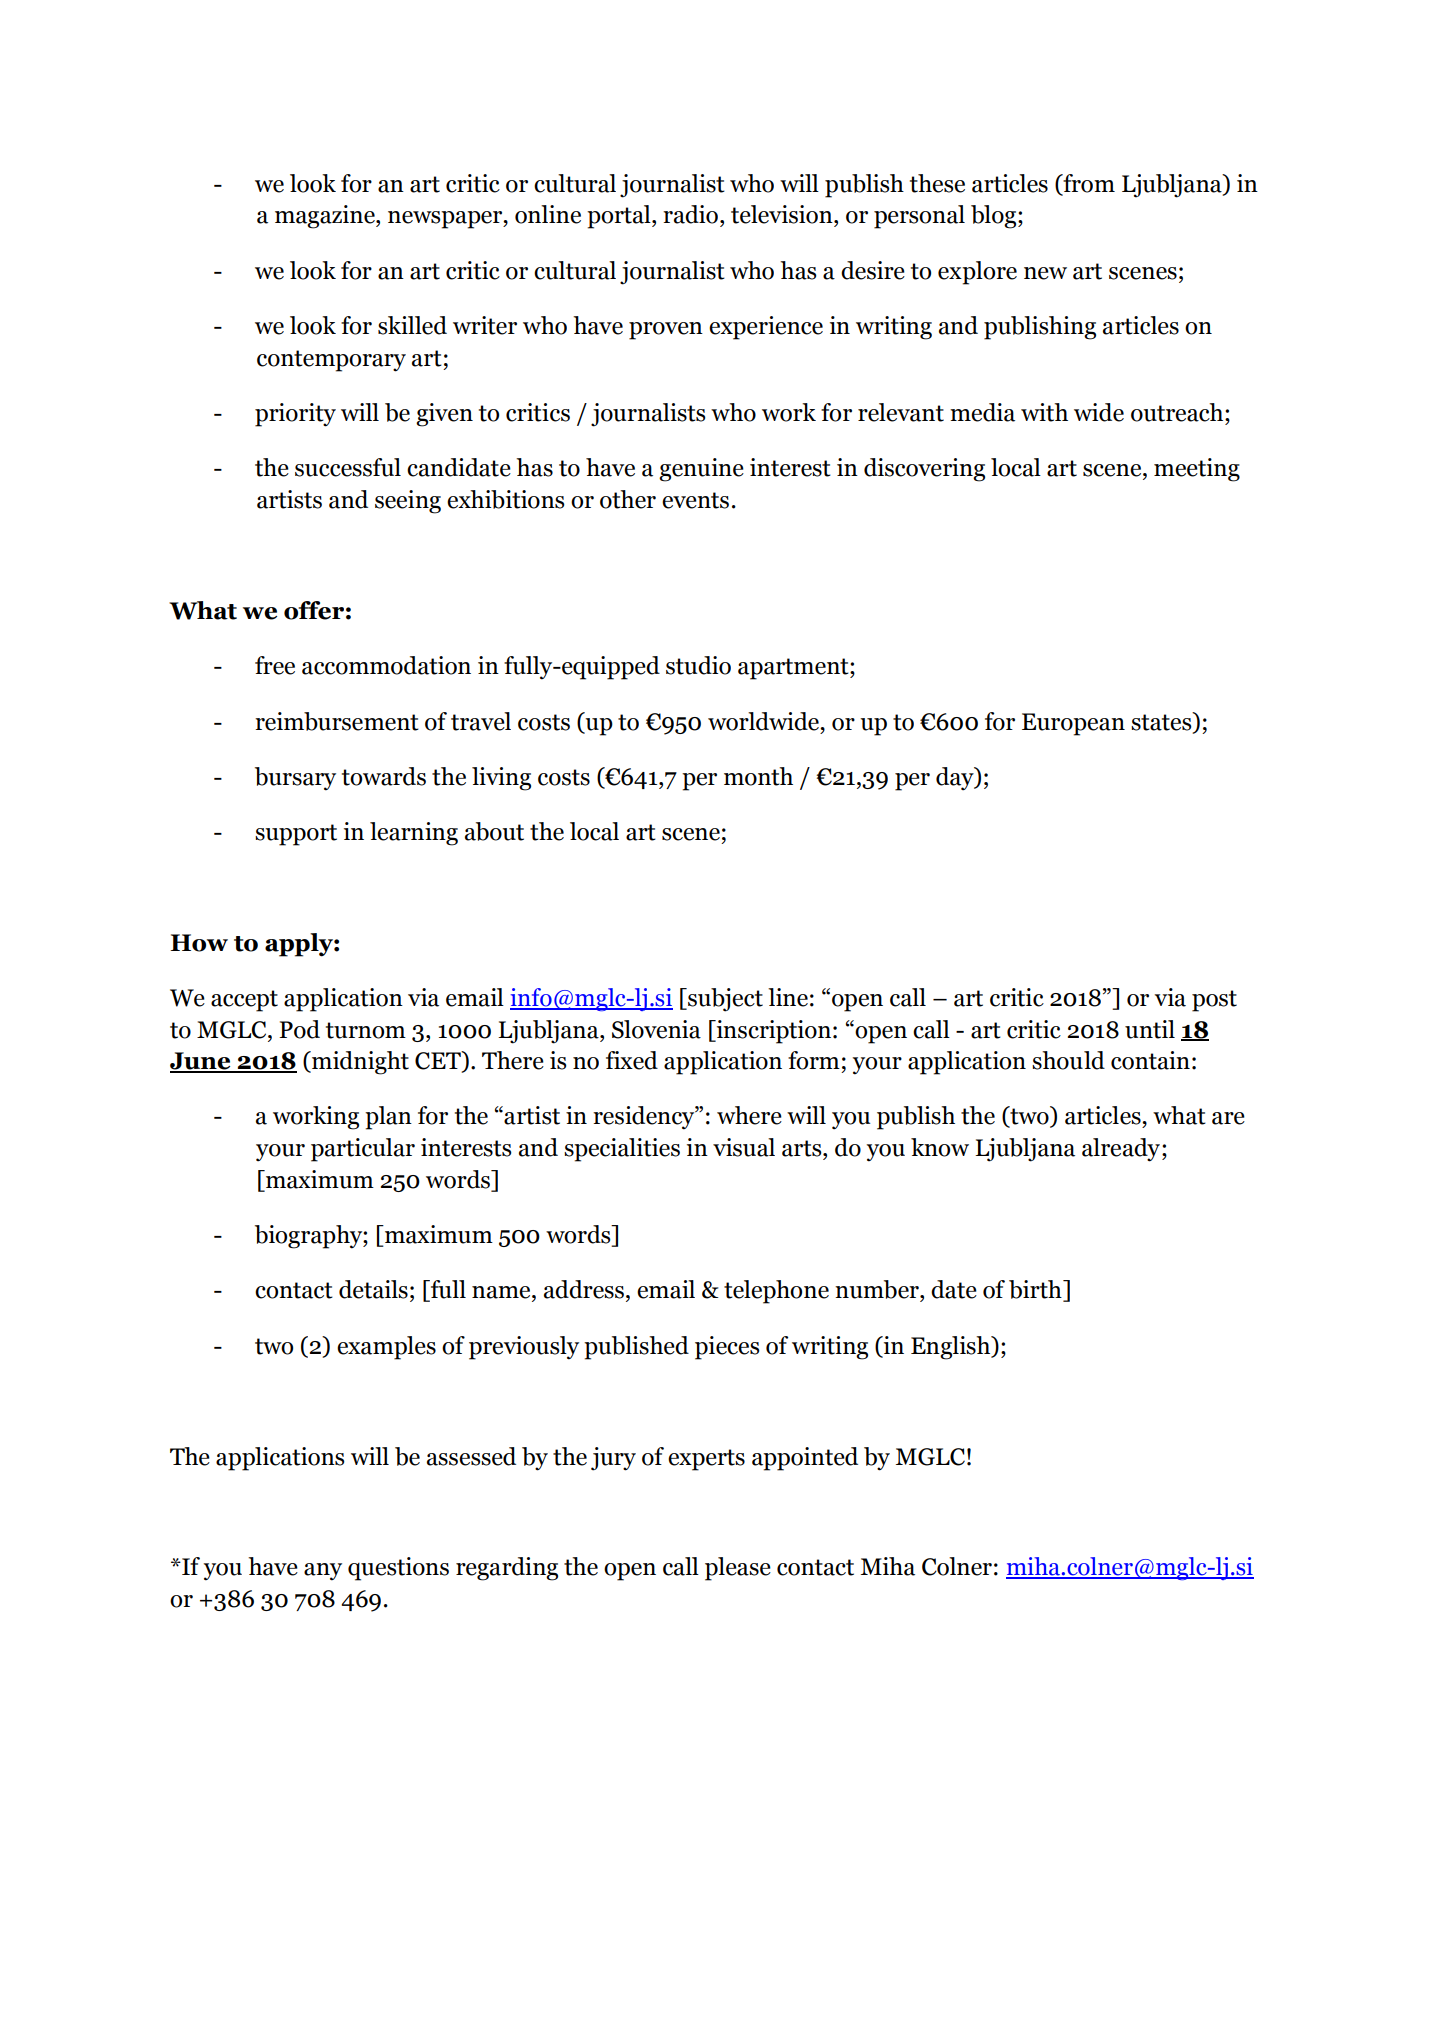  Describe the element at coordinates (326, 217) in the screenshot. I see `magazine` at that location.
